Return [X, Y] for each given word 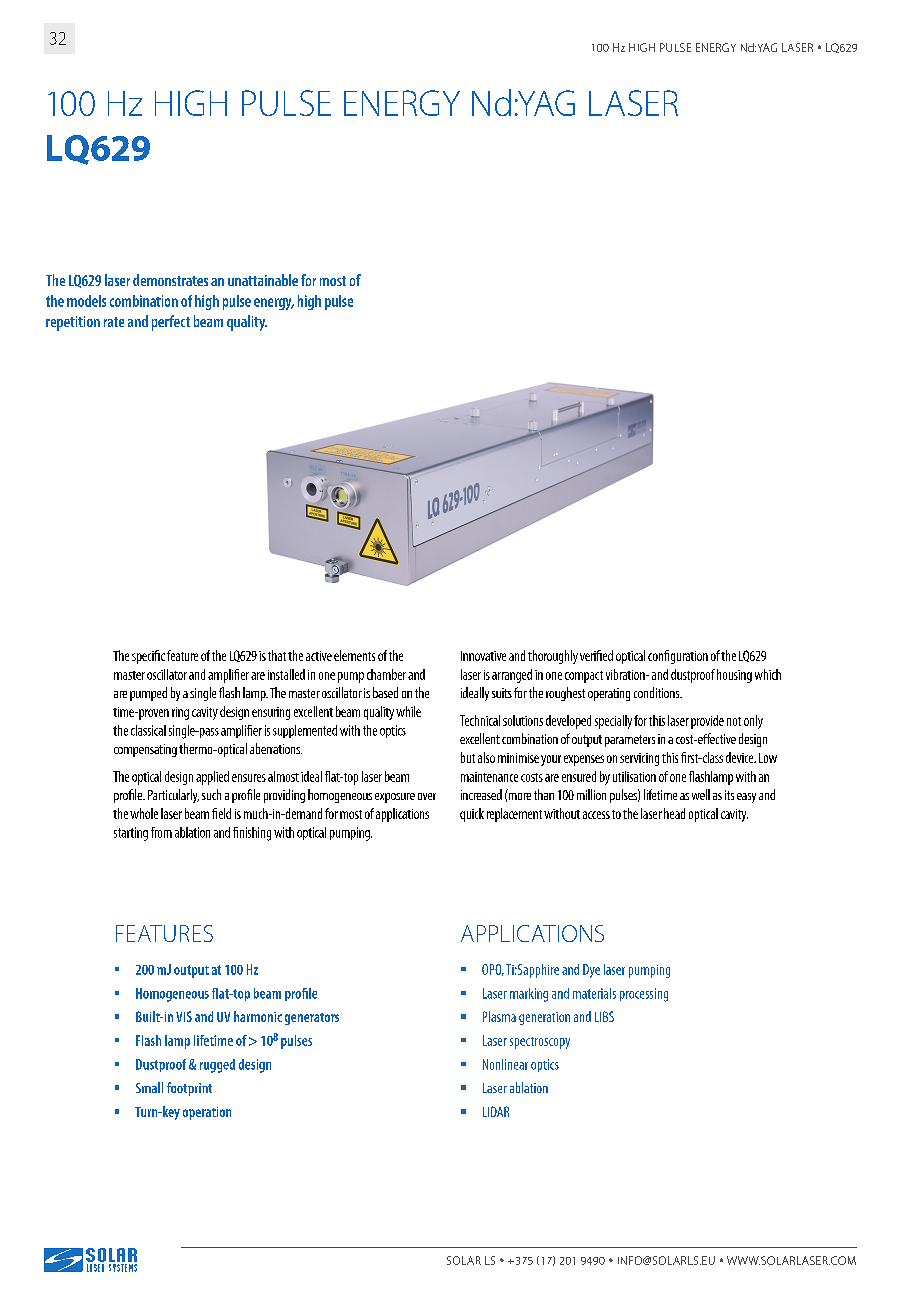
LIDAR [496, 1111]
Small [149, 1087]
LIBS [604, 1016]
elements [354, 655]
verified [596, 655]
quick [472, 815]
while [408, 711]
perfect [171, 323]
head [674, 813]
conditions [658, 692]
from [161, 832]
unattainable [263, 280]
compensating [145, 750]
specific [148, 657]
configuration [678, 657]
